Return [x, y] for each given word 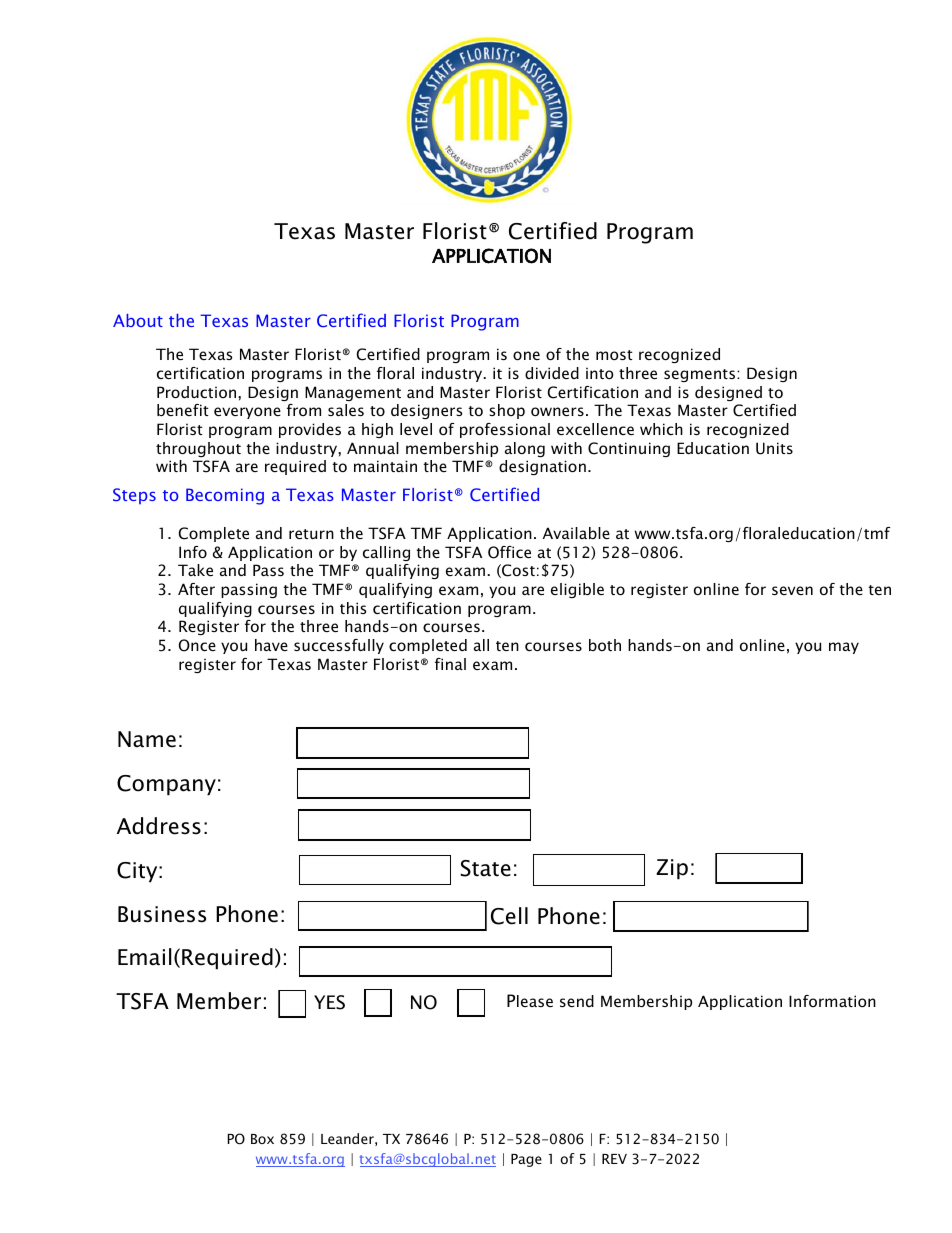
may [844, 648]
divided [552, 373]
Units [774, 448]
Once [197, 645]
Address [159, 826]
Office [509, 552]
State [486, 868]
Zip [672, 869]
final [450, 664]
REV [614, 1159]
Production [198, 392]
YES [329, 1002]
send [577, 1001]
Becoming [225, 496]
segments [699, 375]
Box [262, 1139]
